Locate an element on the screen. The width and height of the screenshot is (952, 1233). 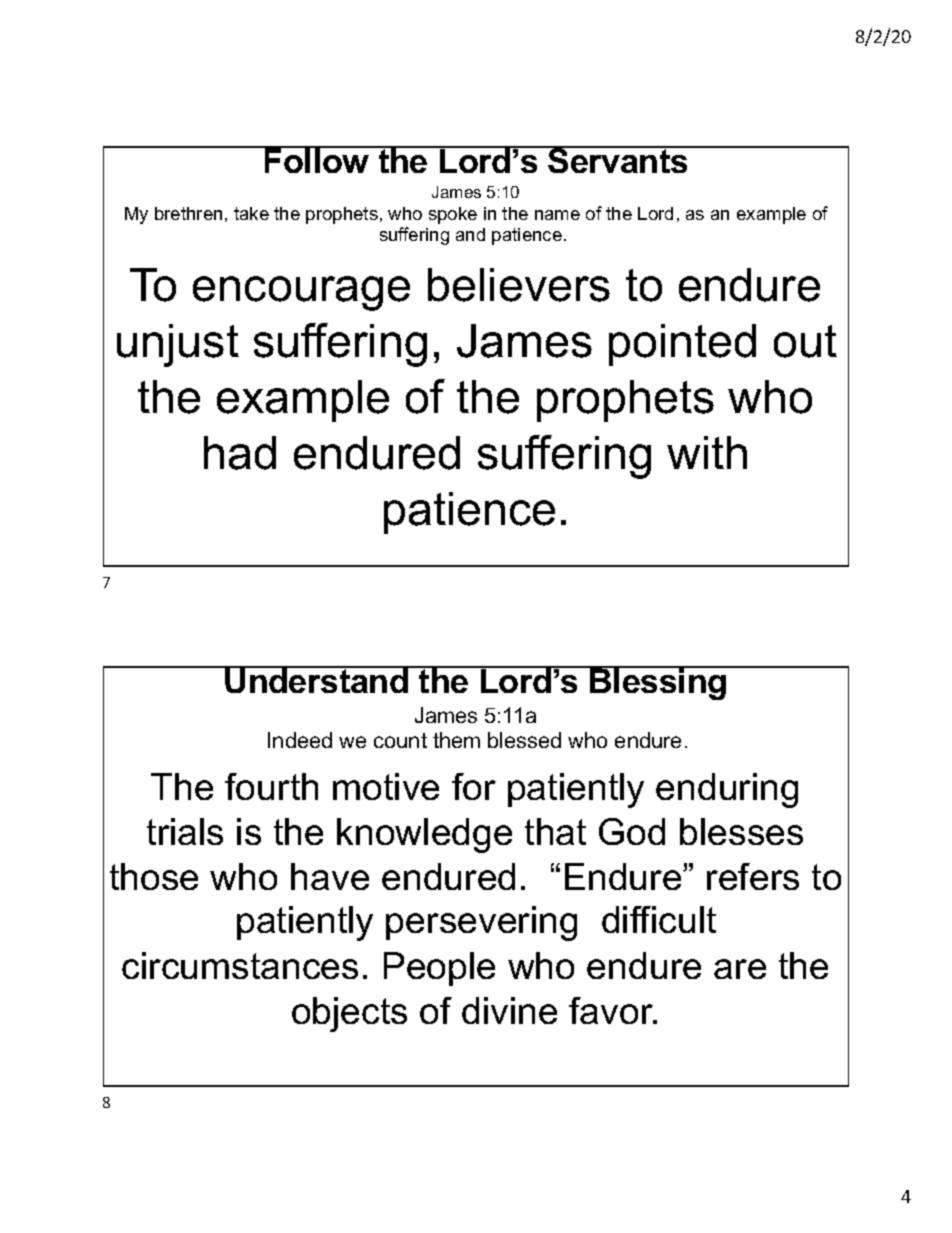
Understand is located at coordinates (317, 680).
